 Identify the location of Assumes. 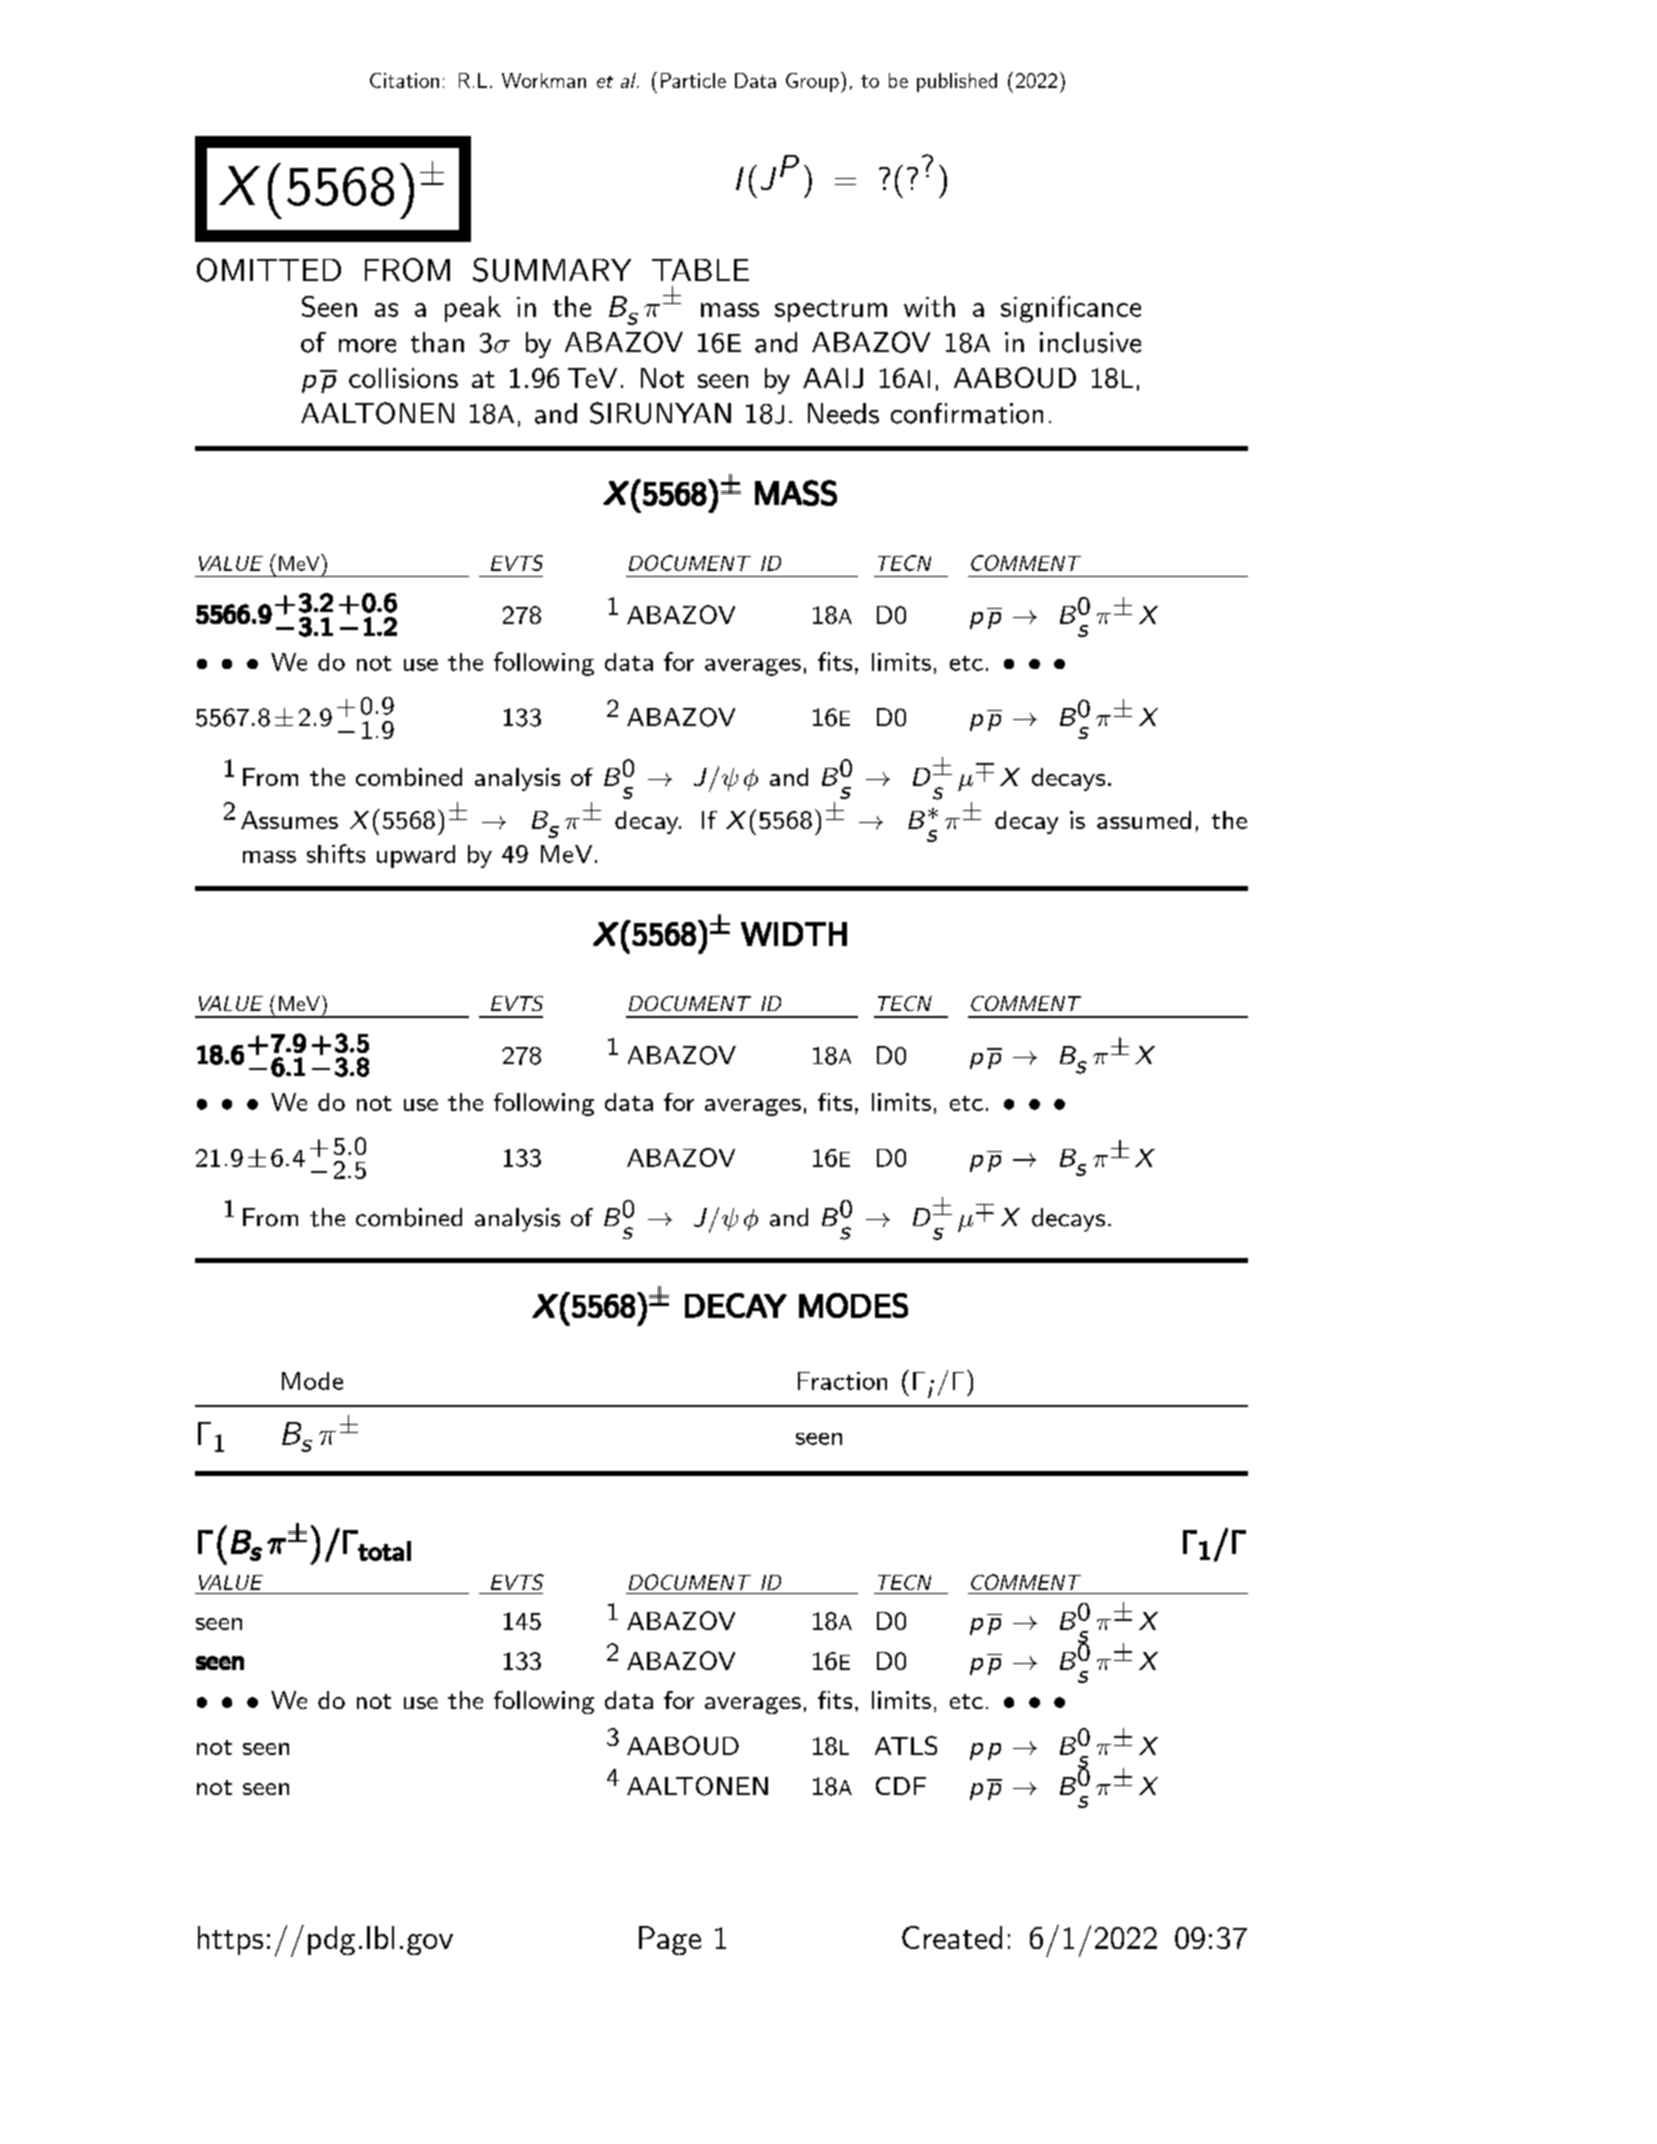
(289, 820).
